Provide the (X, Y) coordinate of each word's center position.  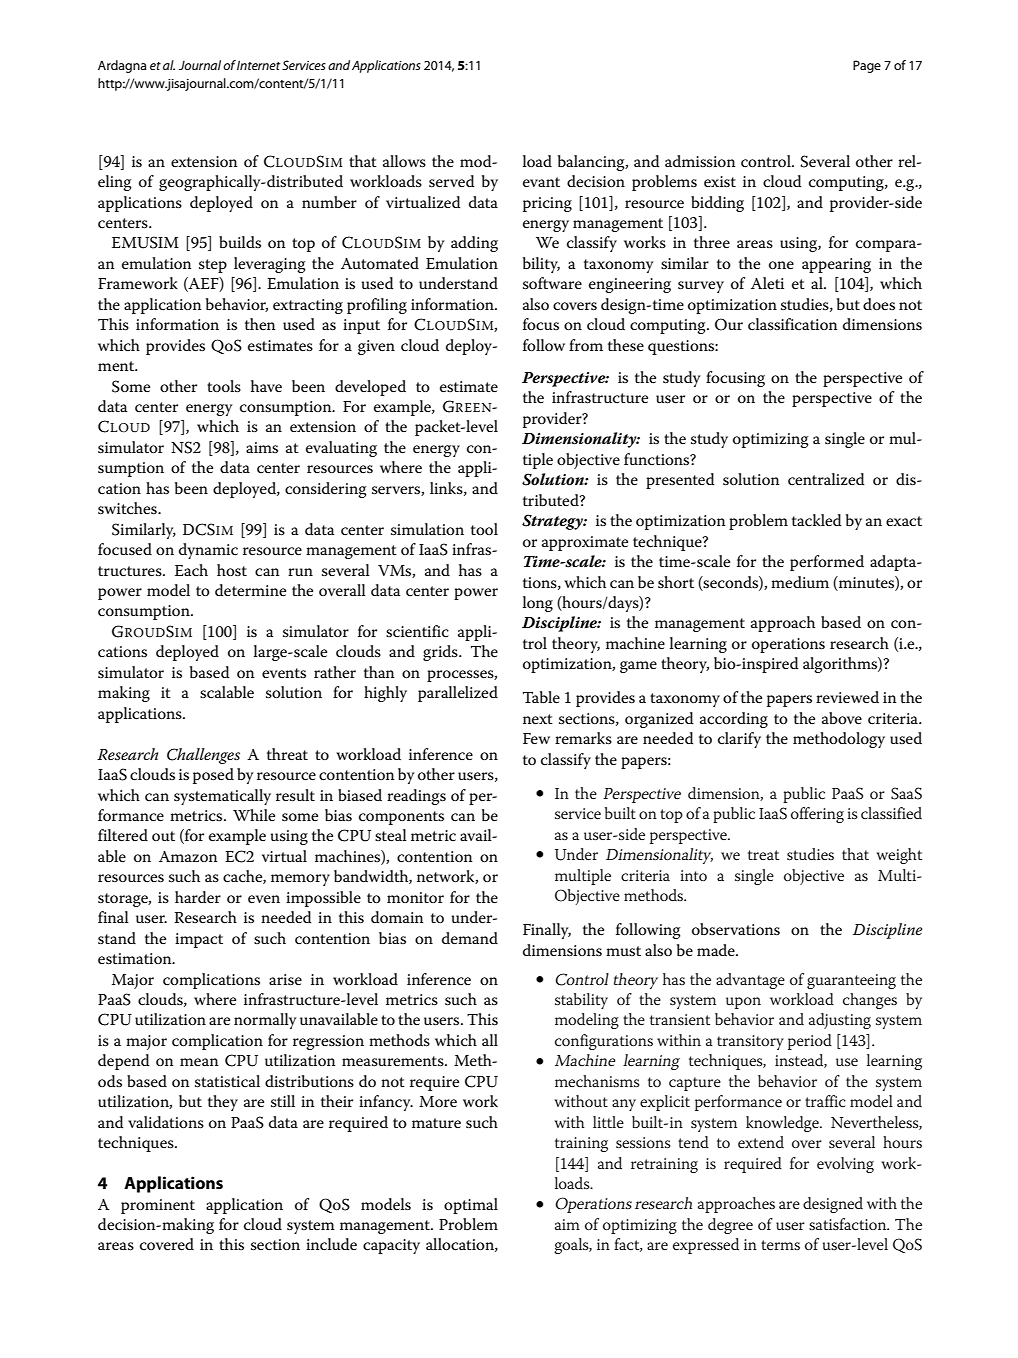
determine (250, 590)
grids (441, 653)
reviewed (847, 697)
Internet (258, 65)
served (452, 181)
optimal (471, 1206)
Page (867, 66)
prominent (158, 1206)
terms (780, 1245)
